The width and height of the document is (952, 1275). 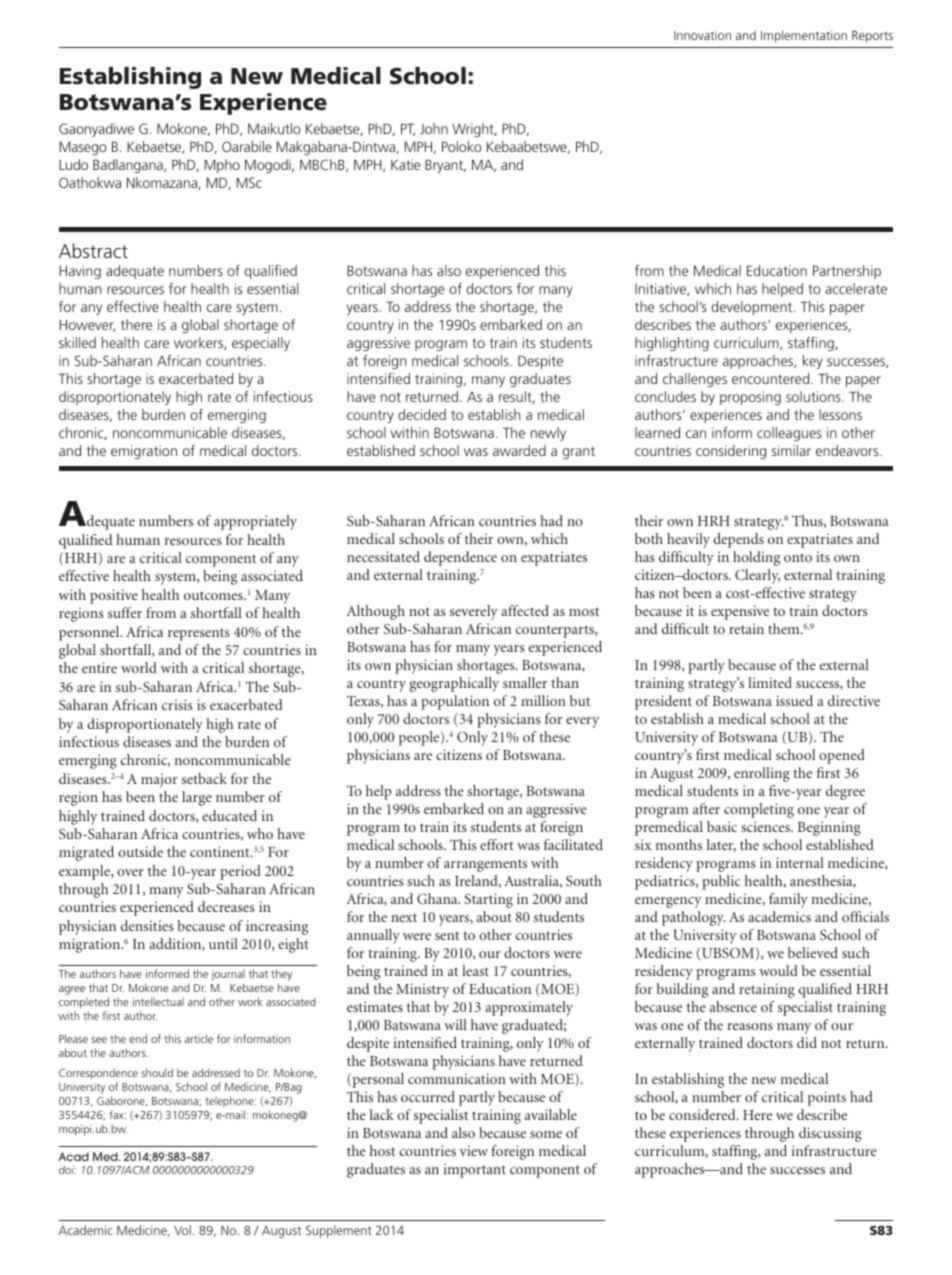 What do you see at coordinates (73, 164) in the document?
I see `Ludo` at bounding box center [73, 164].
